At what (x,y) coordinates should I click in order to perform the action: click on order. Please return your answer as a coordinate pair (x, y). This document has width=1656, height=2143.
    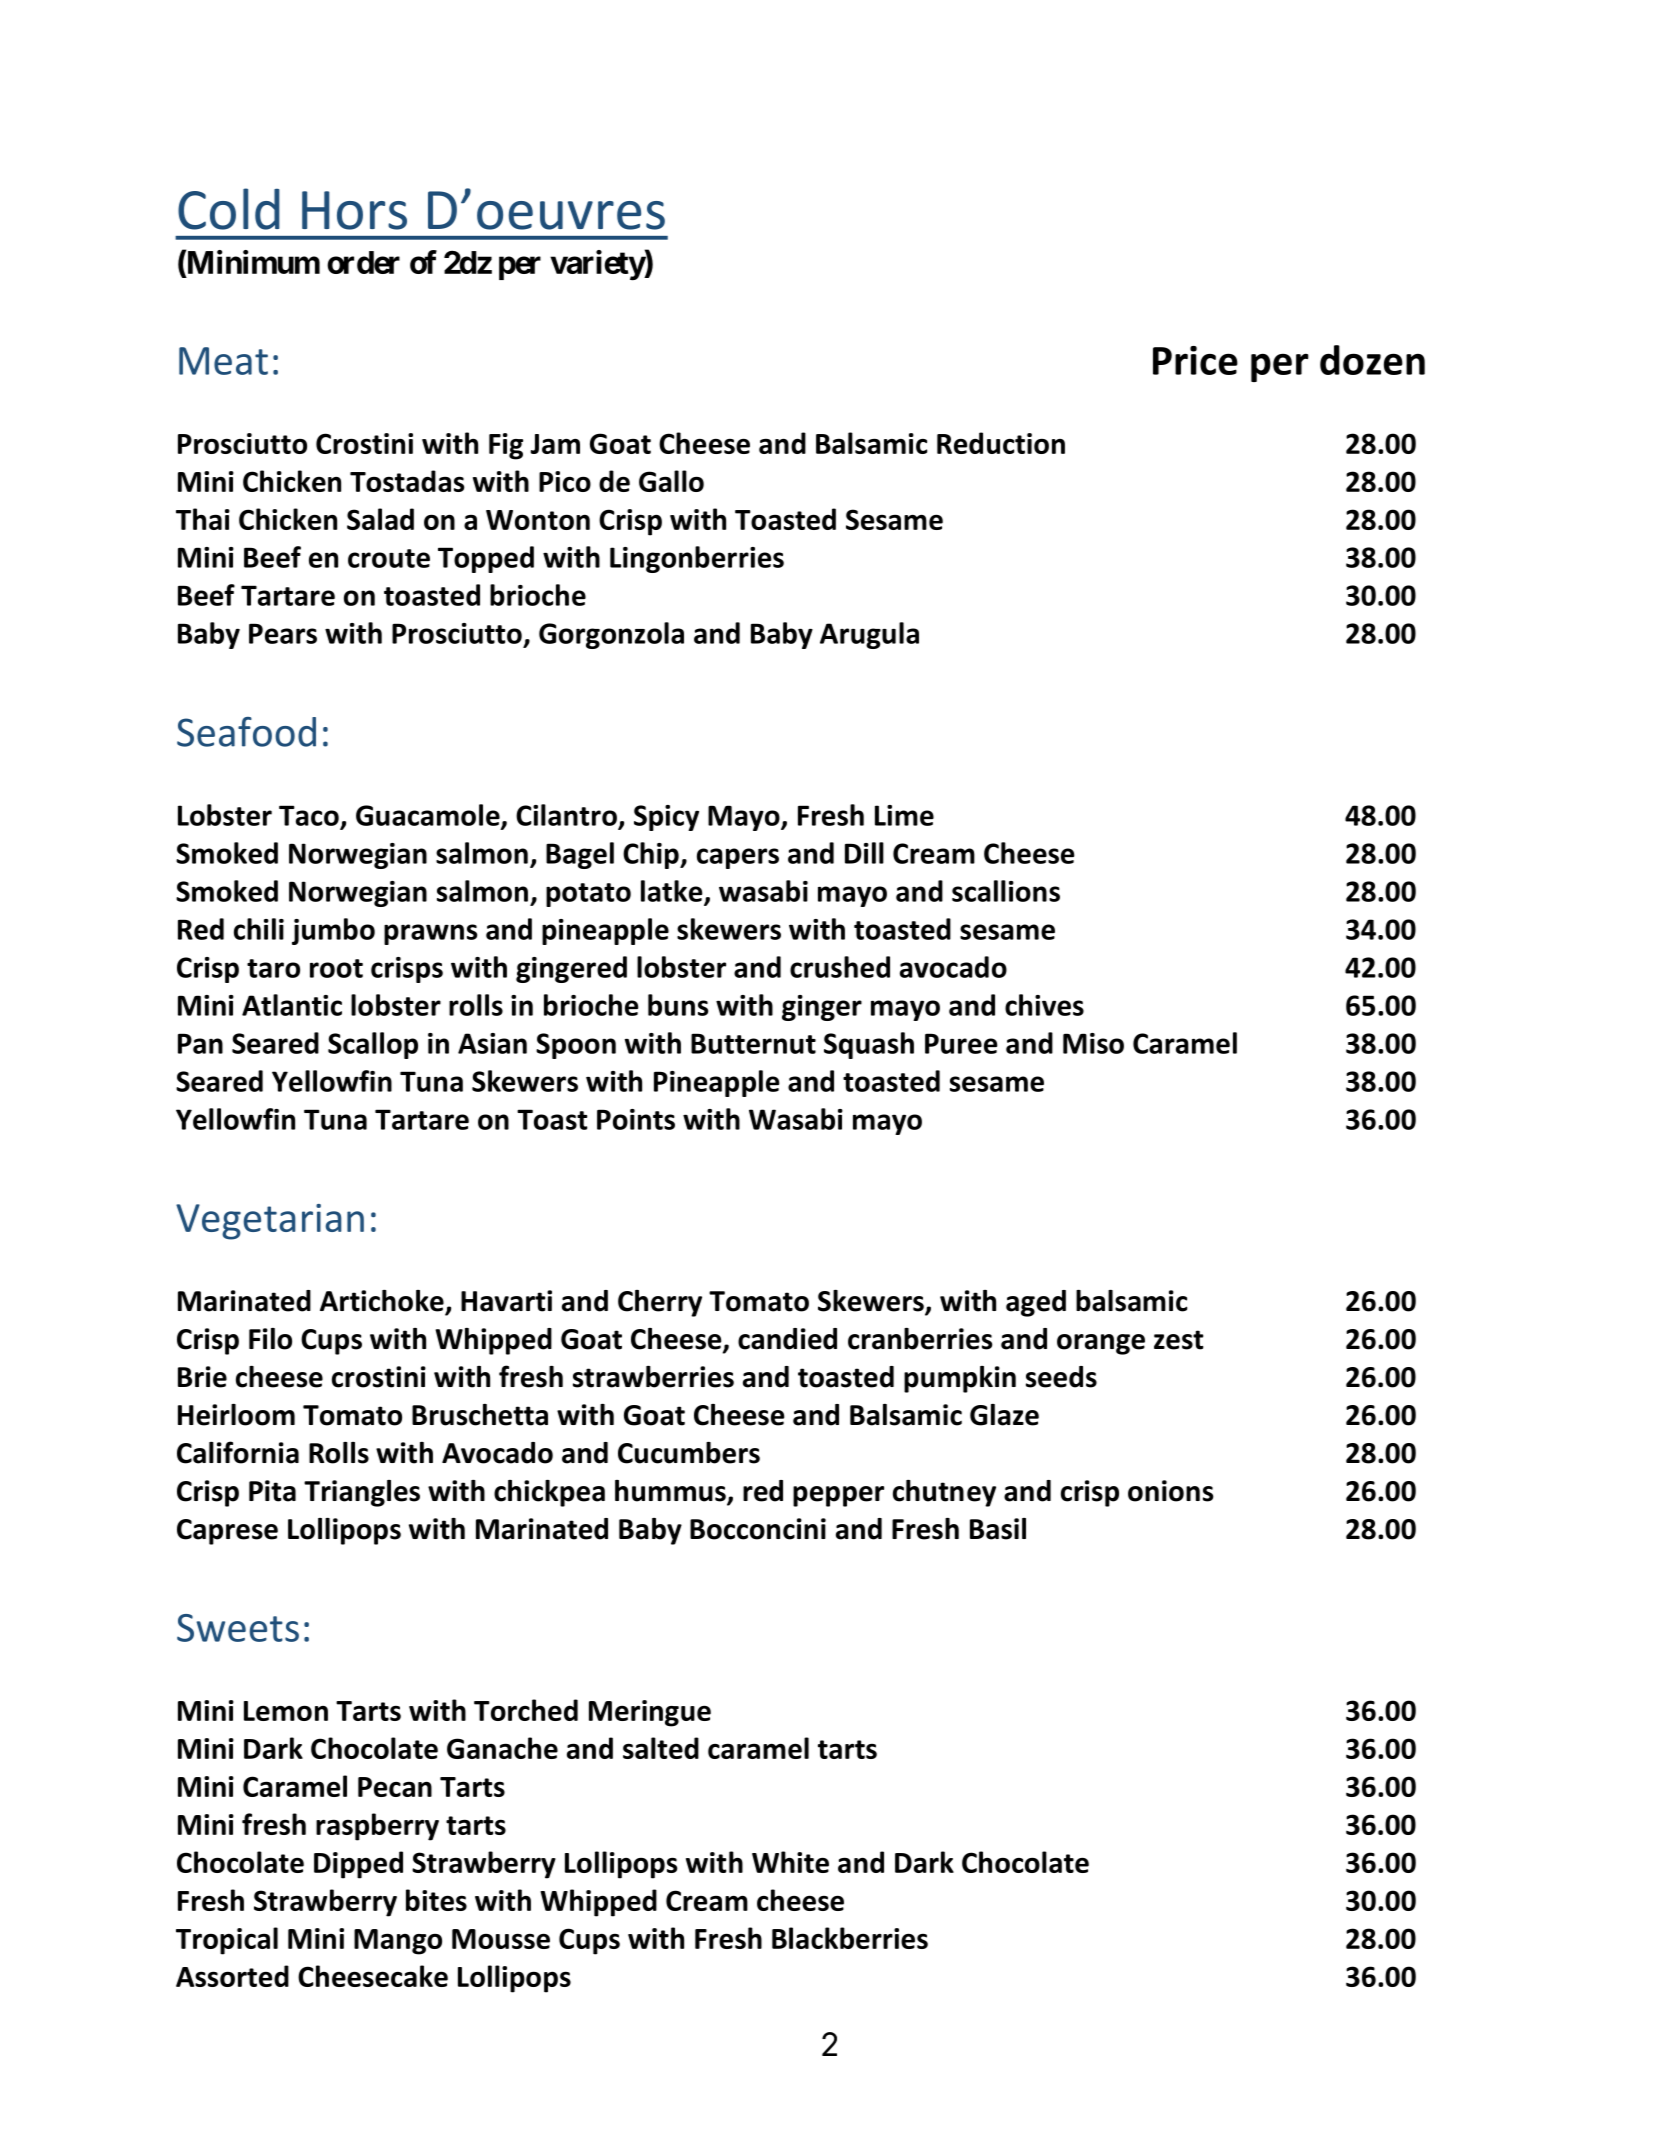
    Looking at the image, I should click on (363, 262).
